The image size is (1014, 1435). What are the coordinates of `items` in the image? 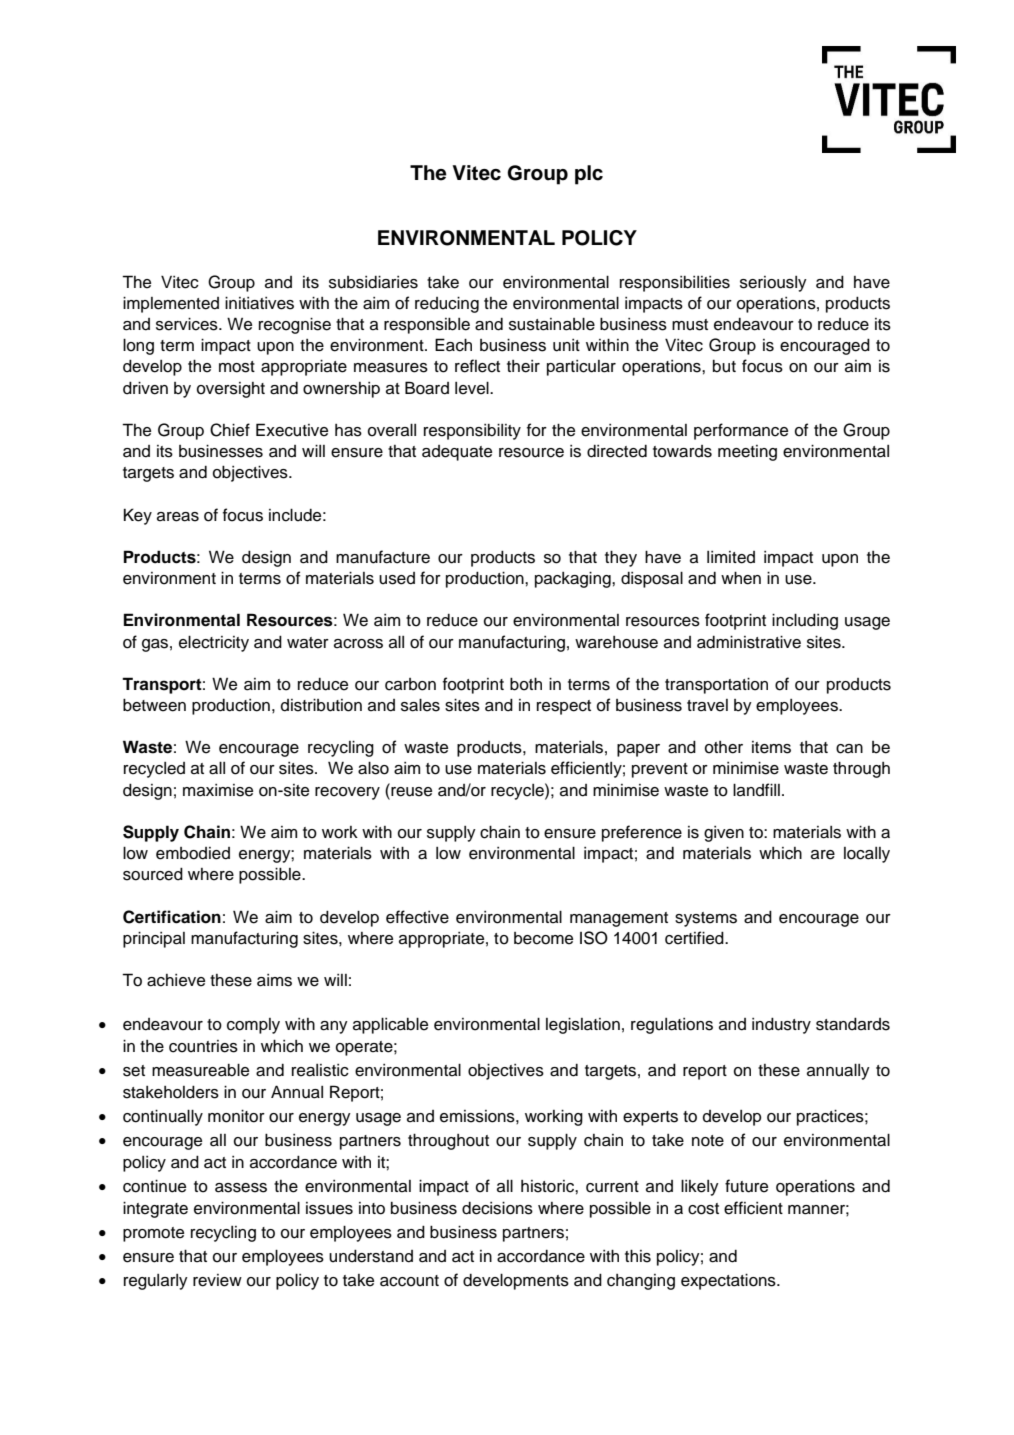 It's located at (771, 747).
